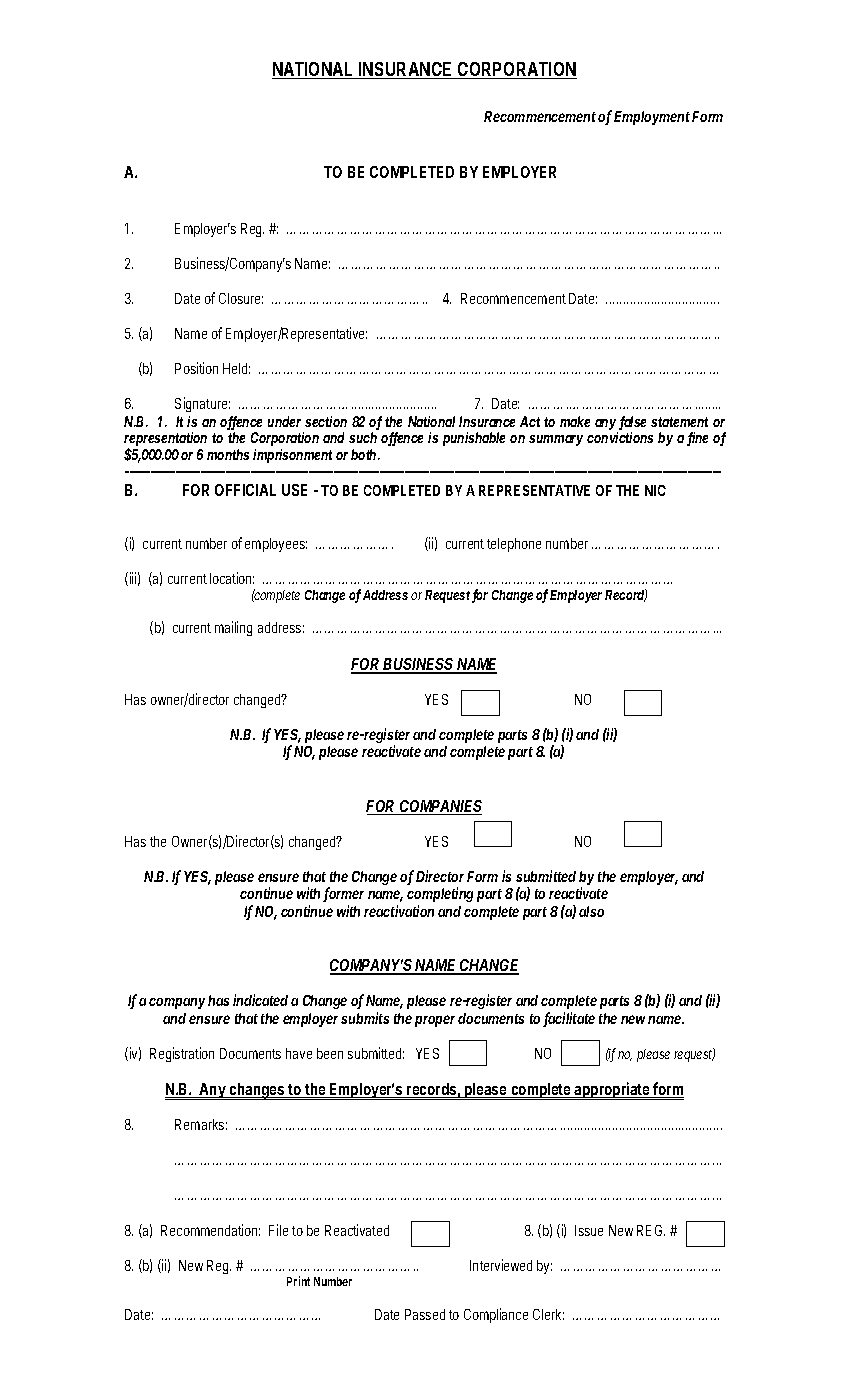  Describe the element at coordinates (233, 628) in the screenshot. I see `mailing` at that location.
